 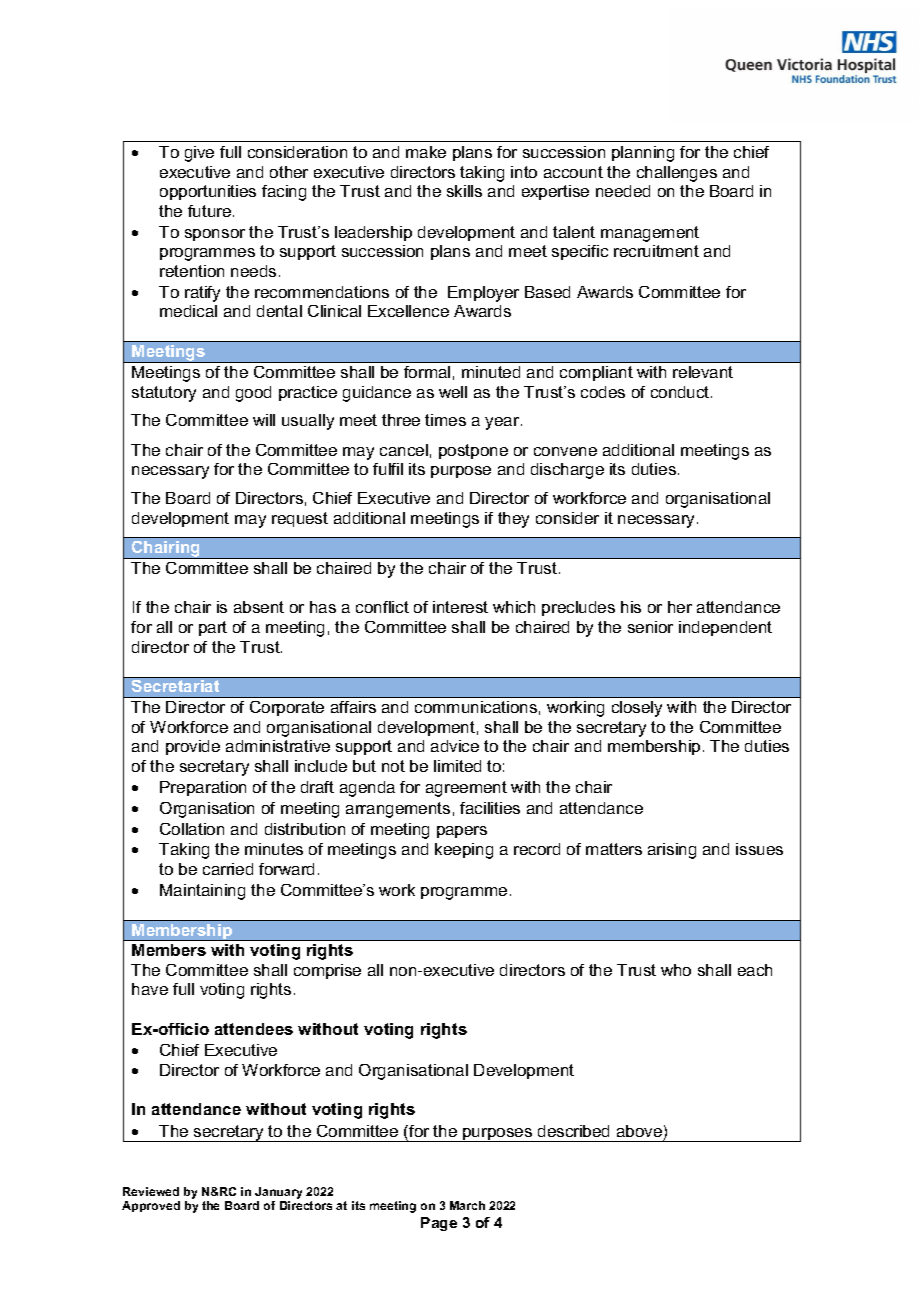 I want to click on January, so click(x=278, y=1194).
